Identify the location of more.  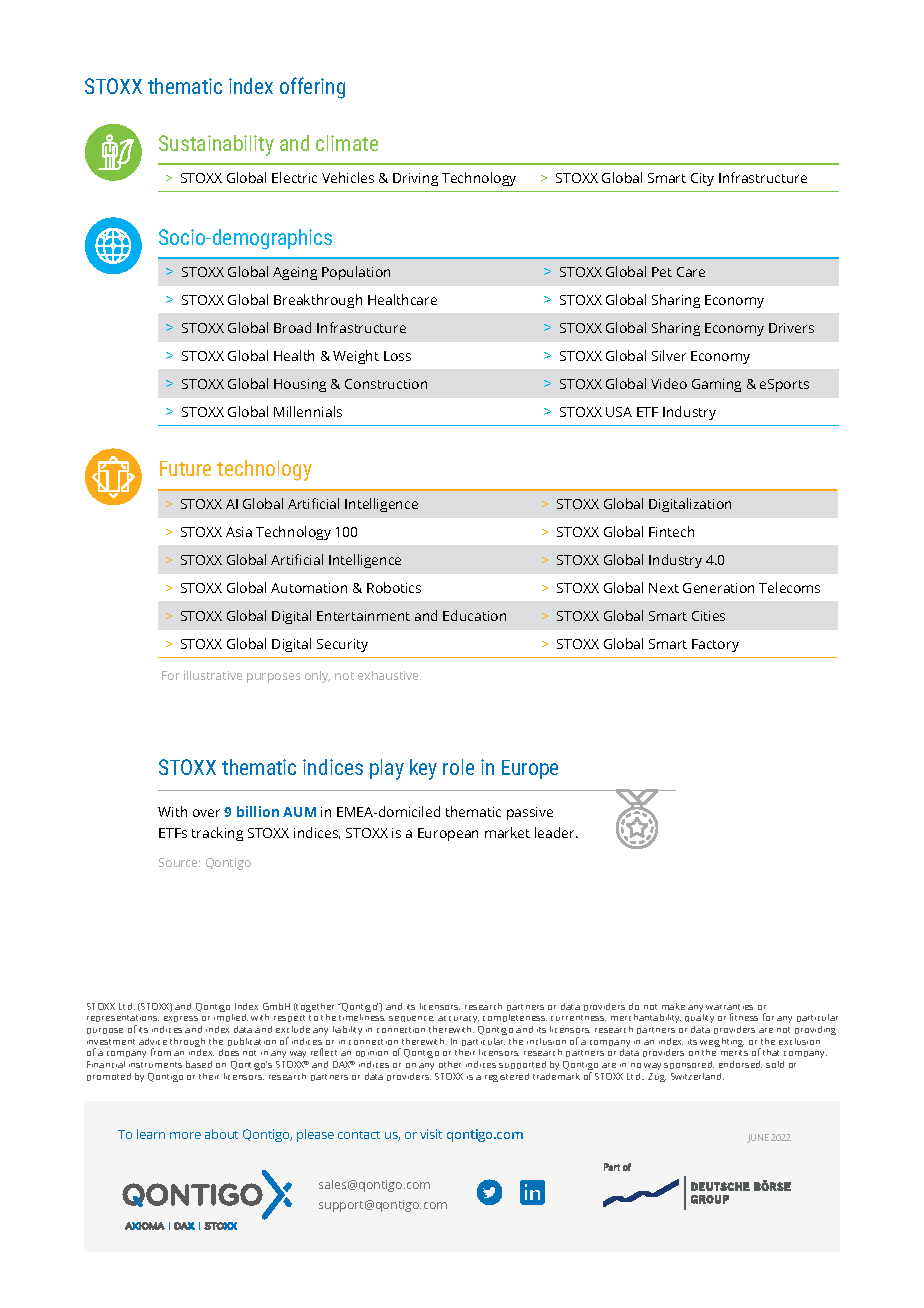
(185, 1135).
